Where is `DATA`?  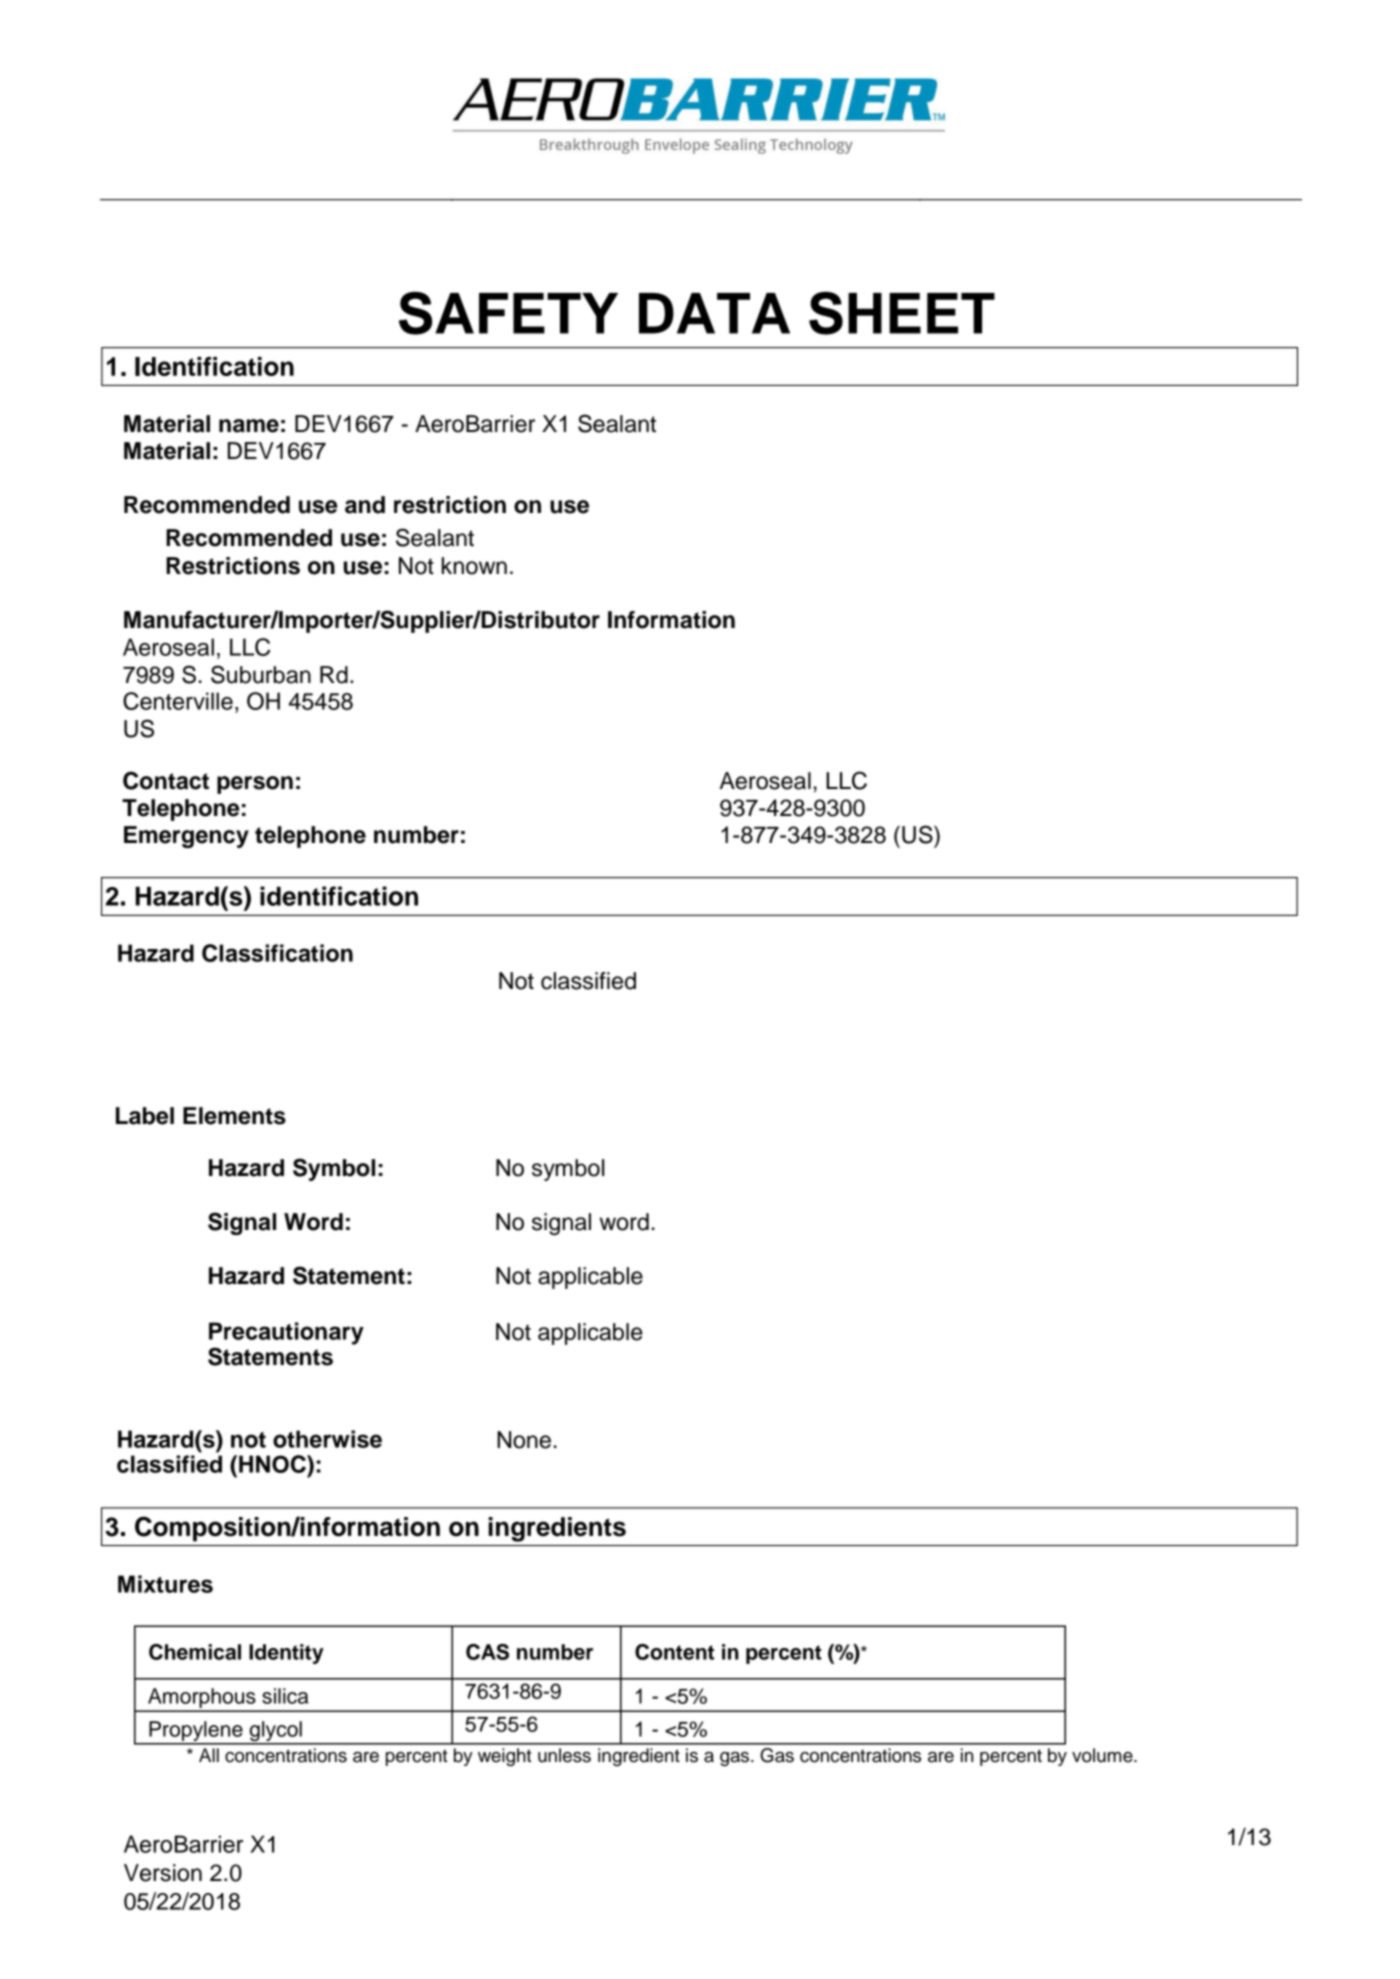 DATA is located at coordinates (714, 313).
